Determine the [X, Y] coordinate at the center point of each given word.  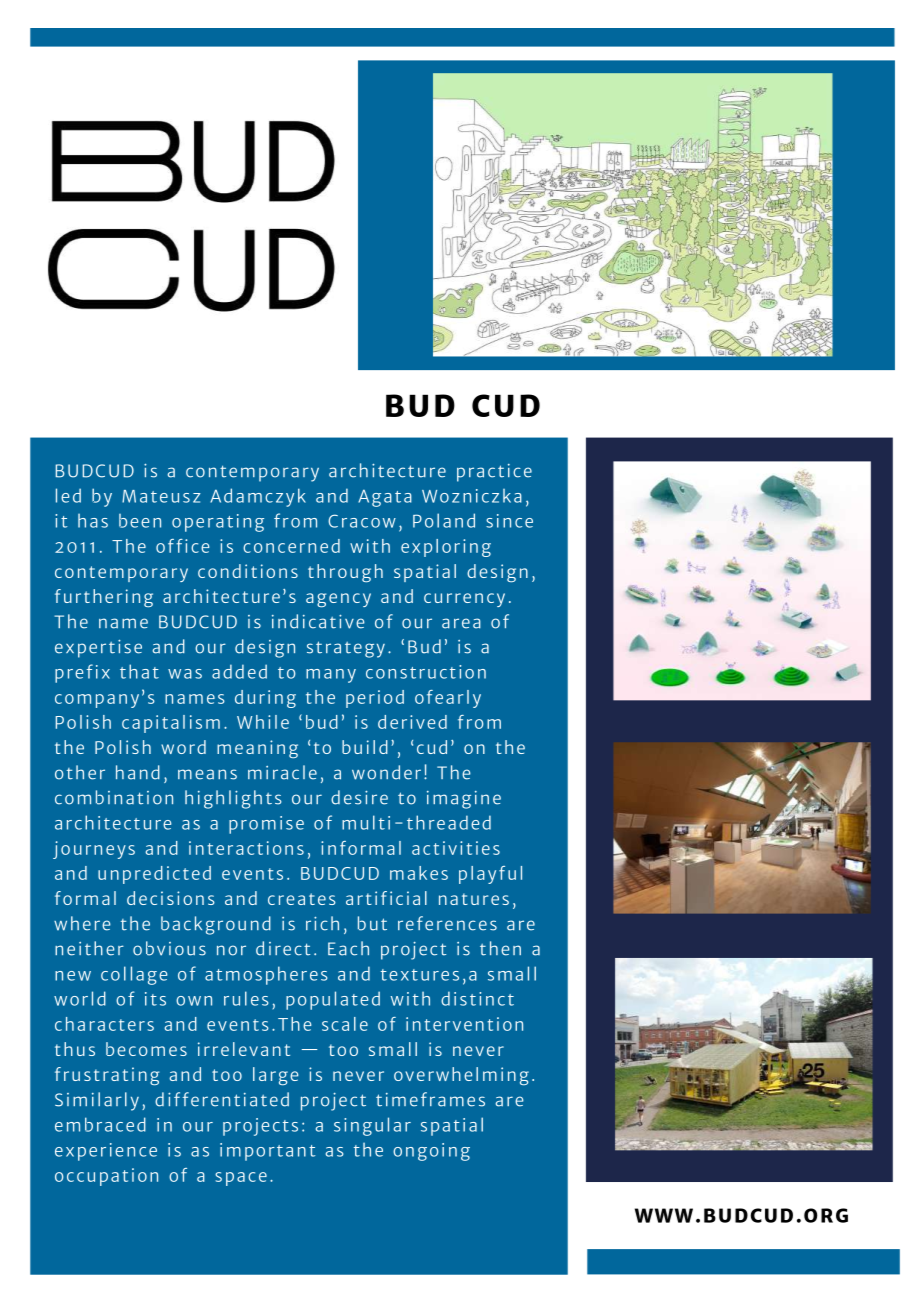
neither [89, 948]
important [267, 1152]
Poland [444, 520]
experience [106, 1152]
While [263, 722]
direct [283, 948]
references [447, 923]
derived [412, 722]
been [140, 521]
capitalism [171, 724]
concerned [291, 546]
